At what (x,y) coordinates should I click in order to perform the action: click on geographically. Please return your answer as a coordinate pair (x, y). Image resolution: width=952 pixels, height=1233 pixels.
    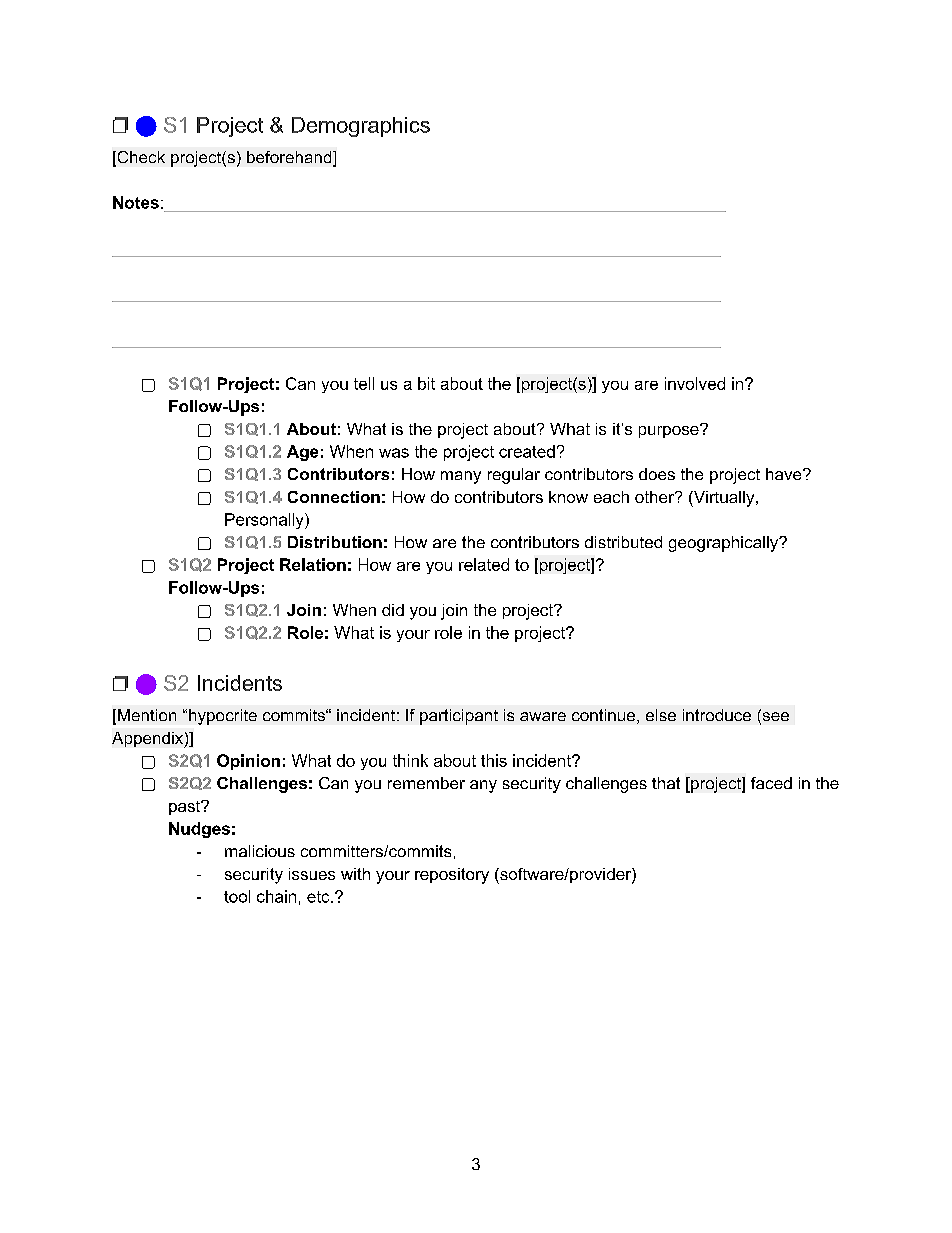
    Looking at the image, I should click on (725, 544).
